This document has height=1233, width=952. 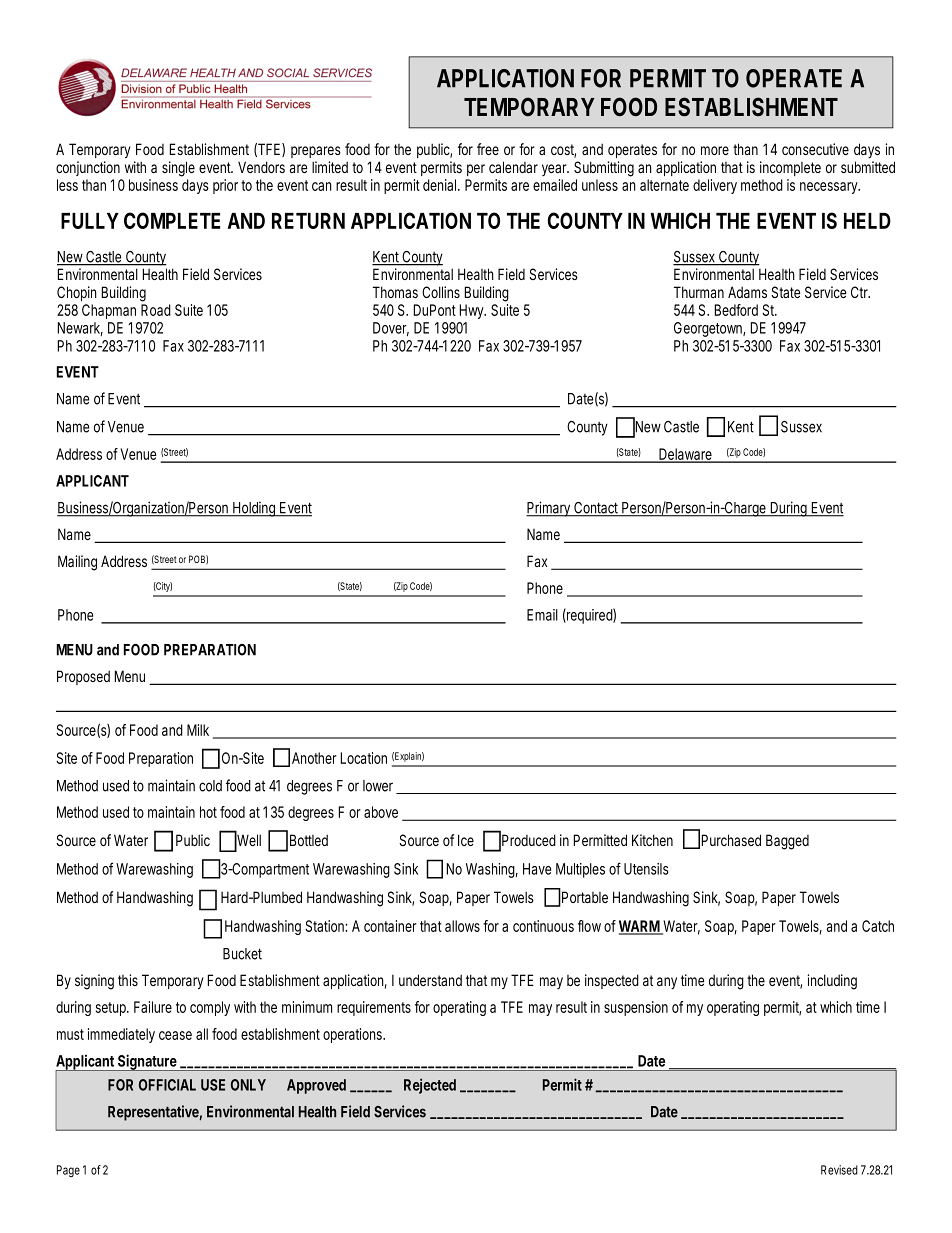 What do you see at coordinates (787, 842) in the document?
I see `Bagged` at bounding box center [787, 842].
